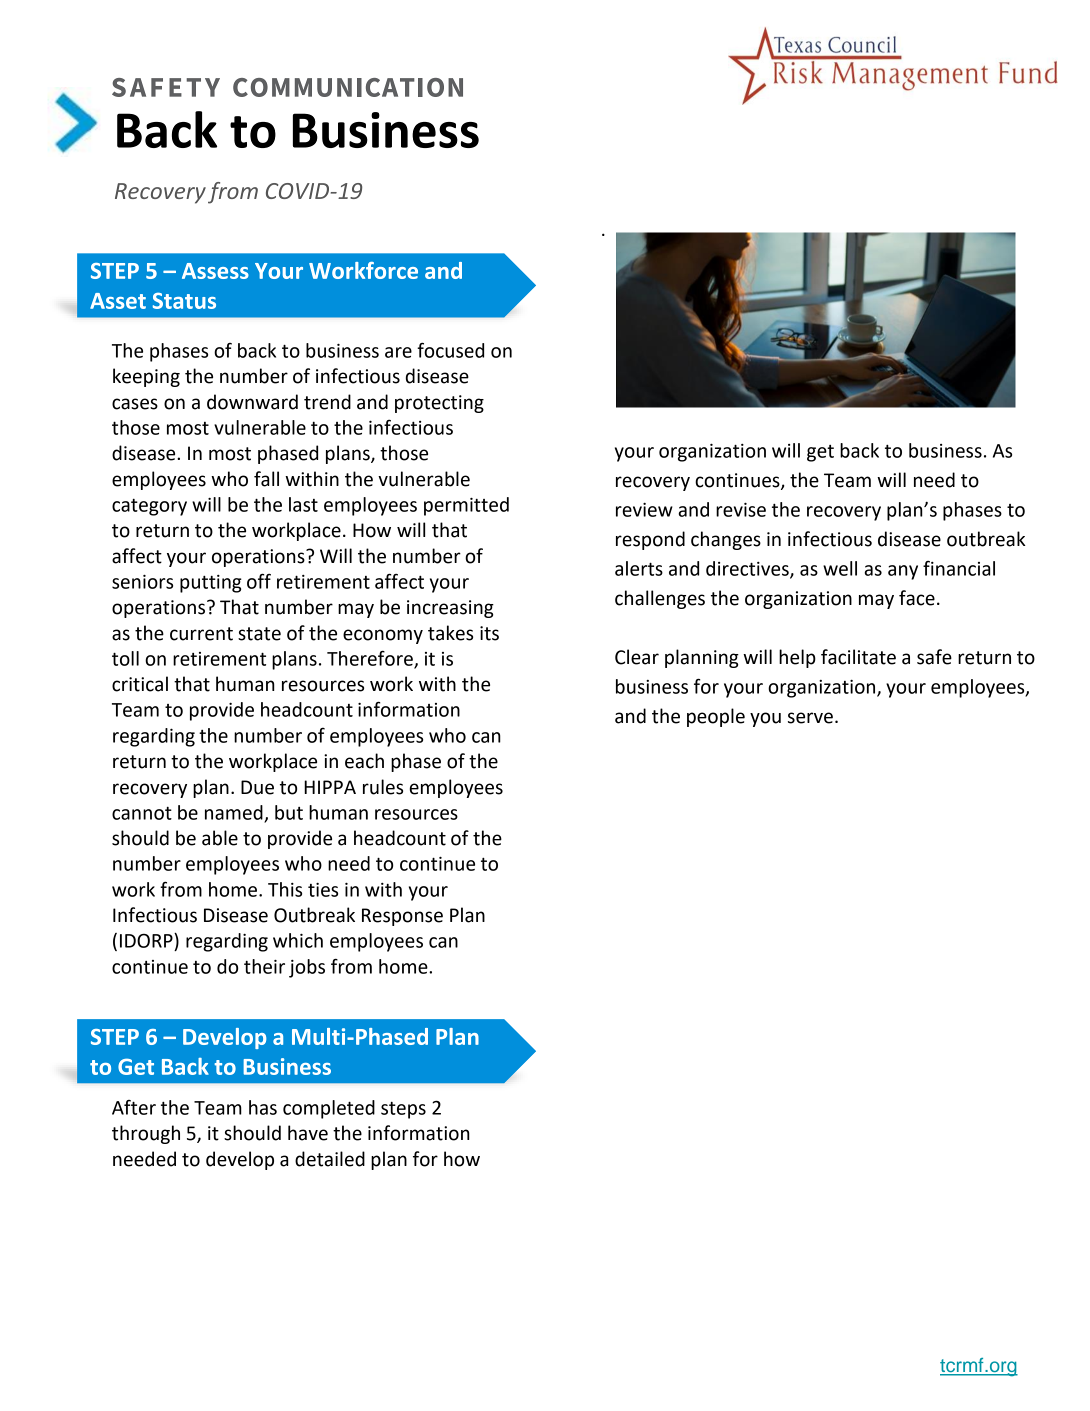  I want to click on fall, so click(266, 479).
